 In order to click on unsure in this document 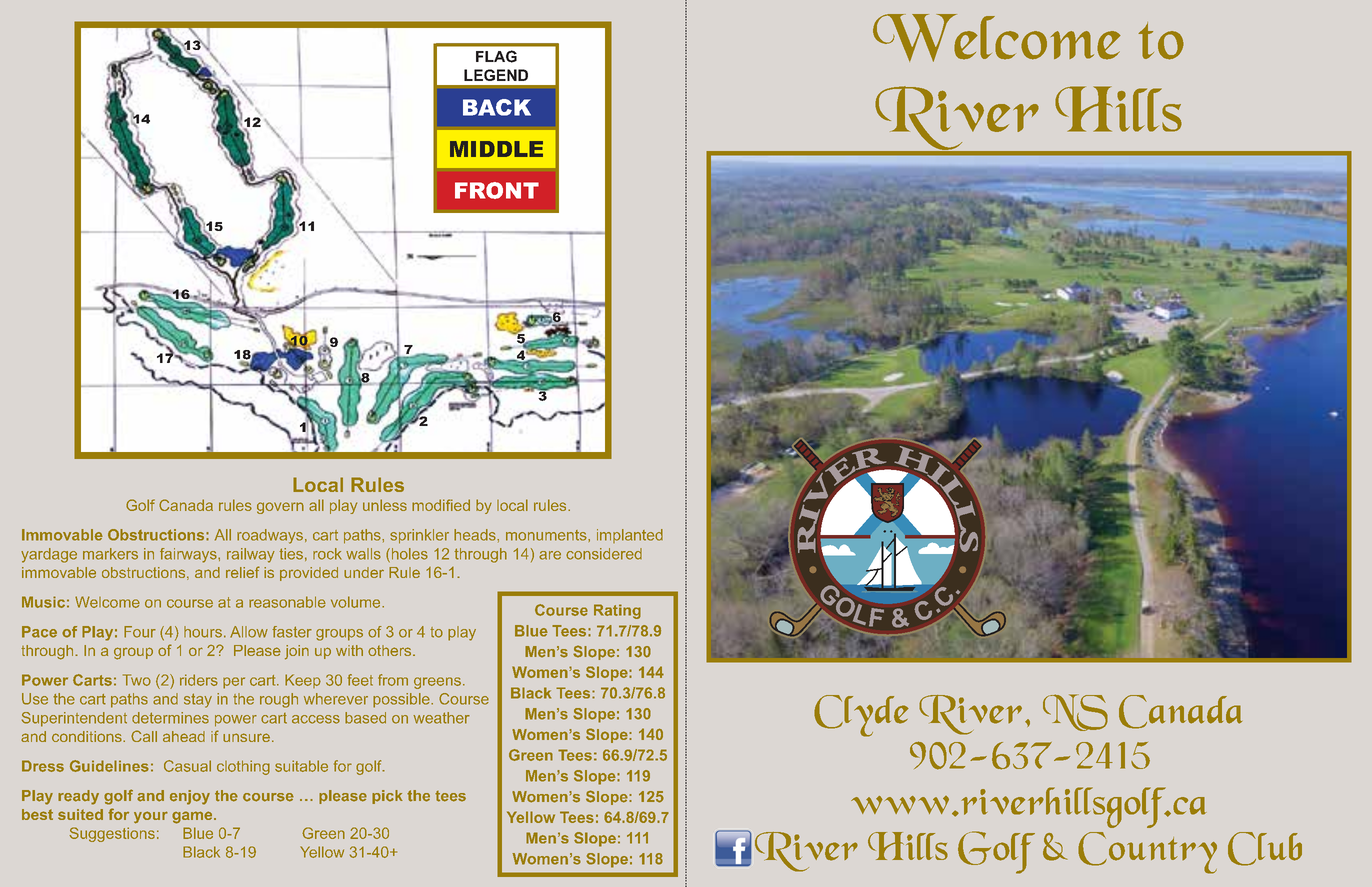, I will do `click(246, 737)`.
